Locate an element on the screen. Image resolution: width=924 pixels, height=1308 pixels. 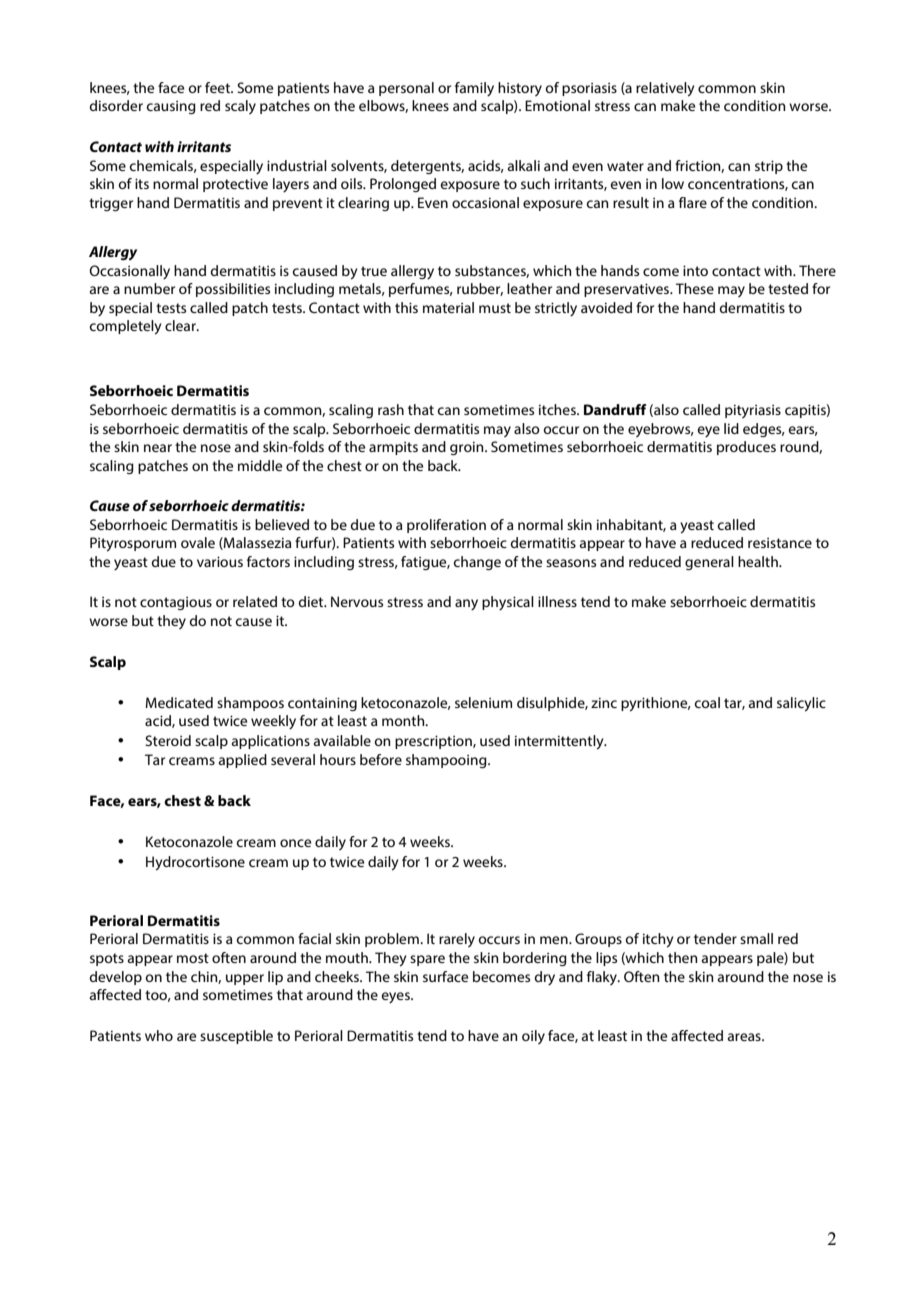
family is located at coordinates (474, 89).
